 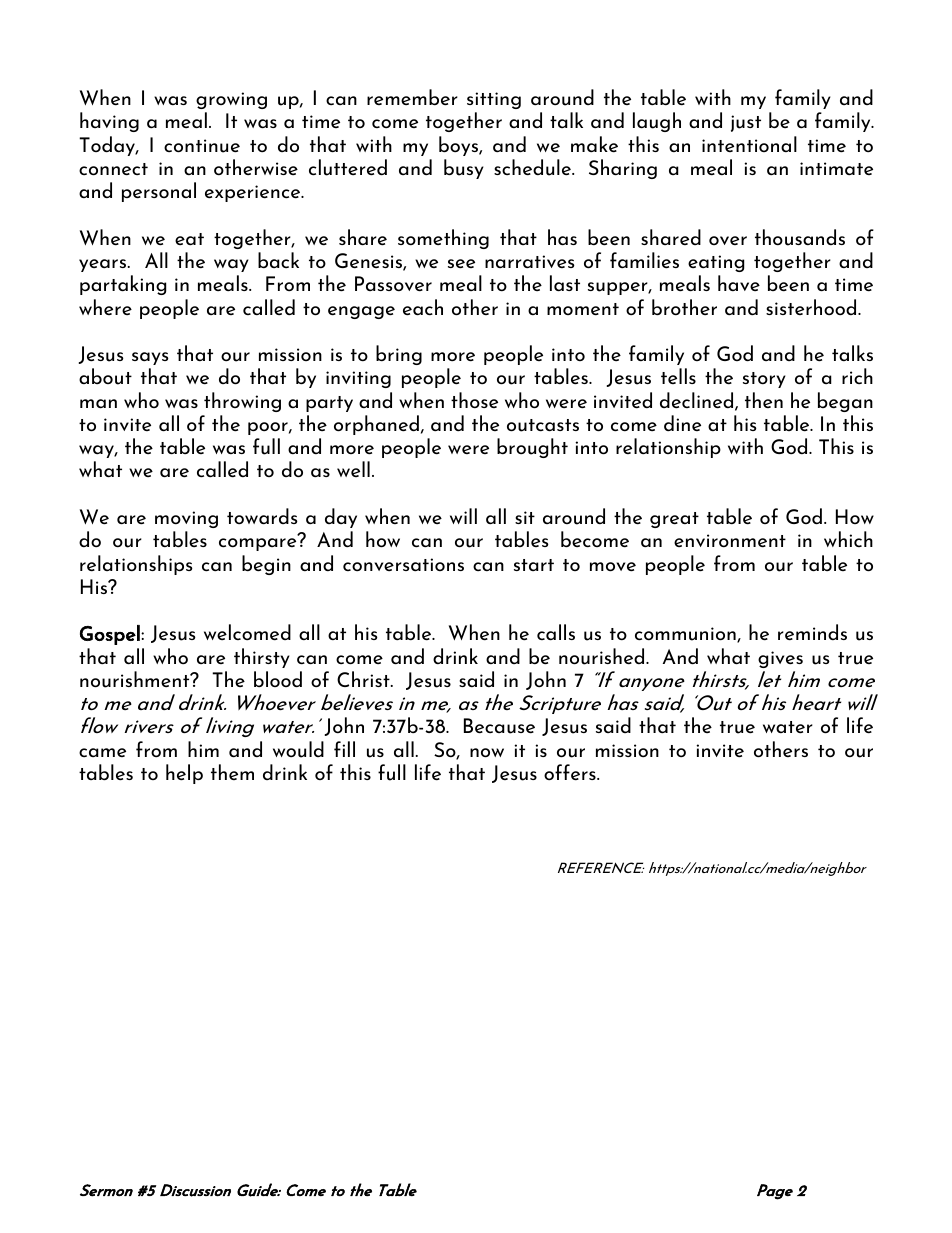 What do you see at coordinates (242, 402) in the screenshot?
I see `throwing` at bounding box center [242, 402].
